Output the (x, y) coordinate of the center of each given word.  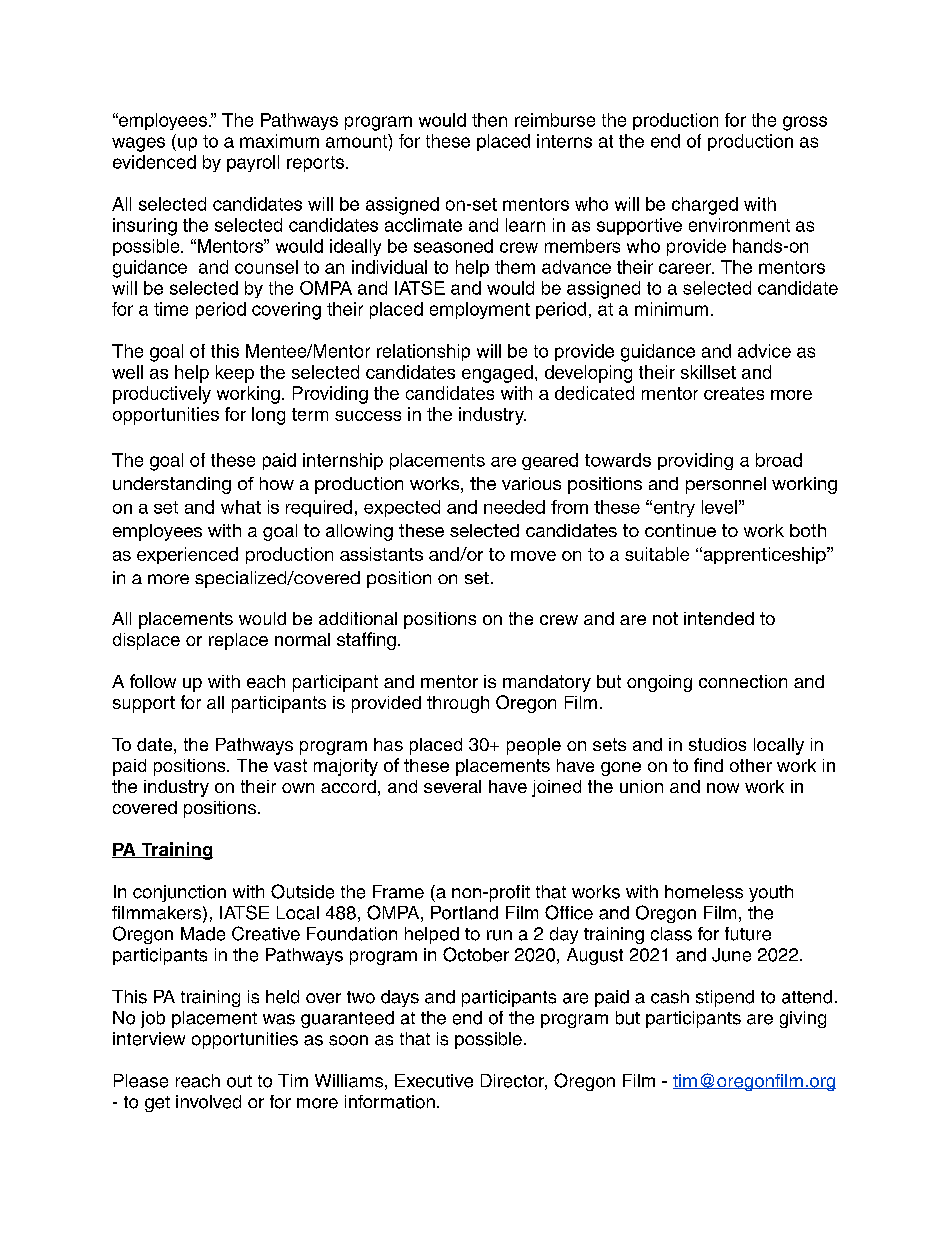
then (489, 120)
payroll (253, 163)
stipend (725, 998)
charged (705, 206)
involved (208, 1102)
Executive (434, 1081)
